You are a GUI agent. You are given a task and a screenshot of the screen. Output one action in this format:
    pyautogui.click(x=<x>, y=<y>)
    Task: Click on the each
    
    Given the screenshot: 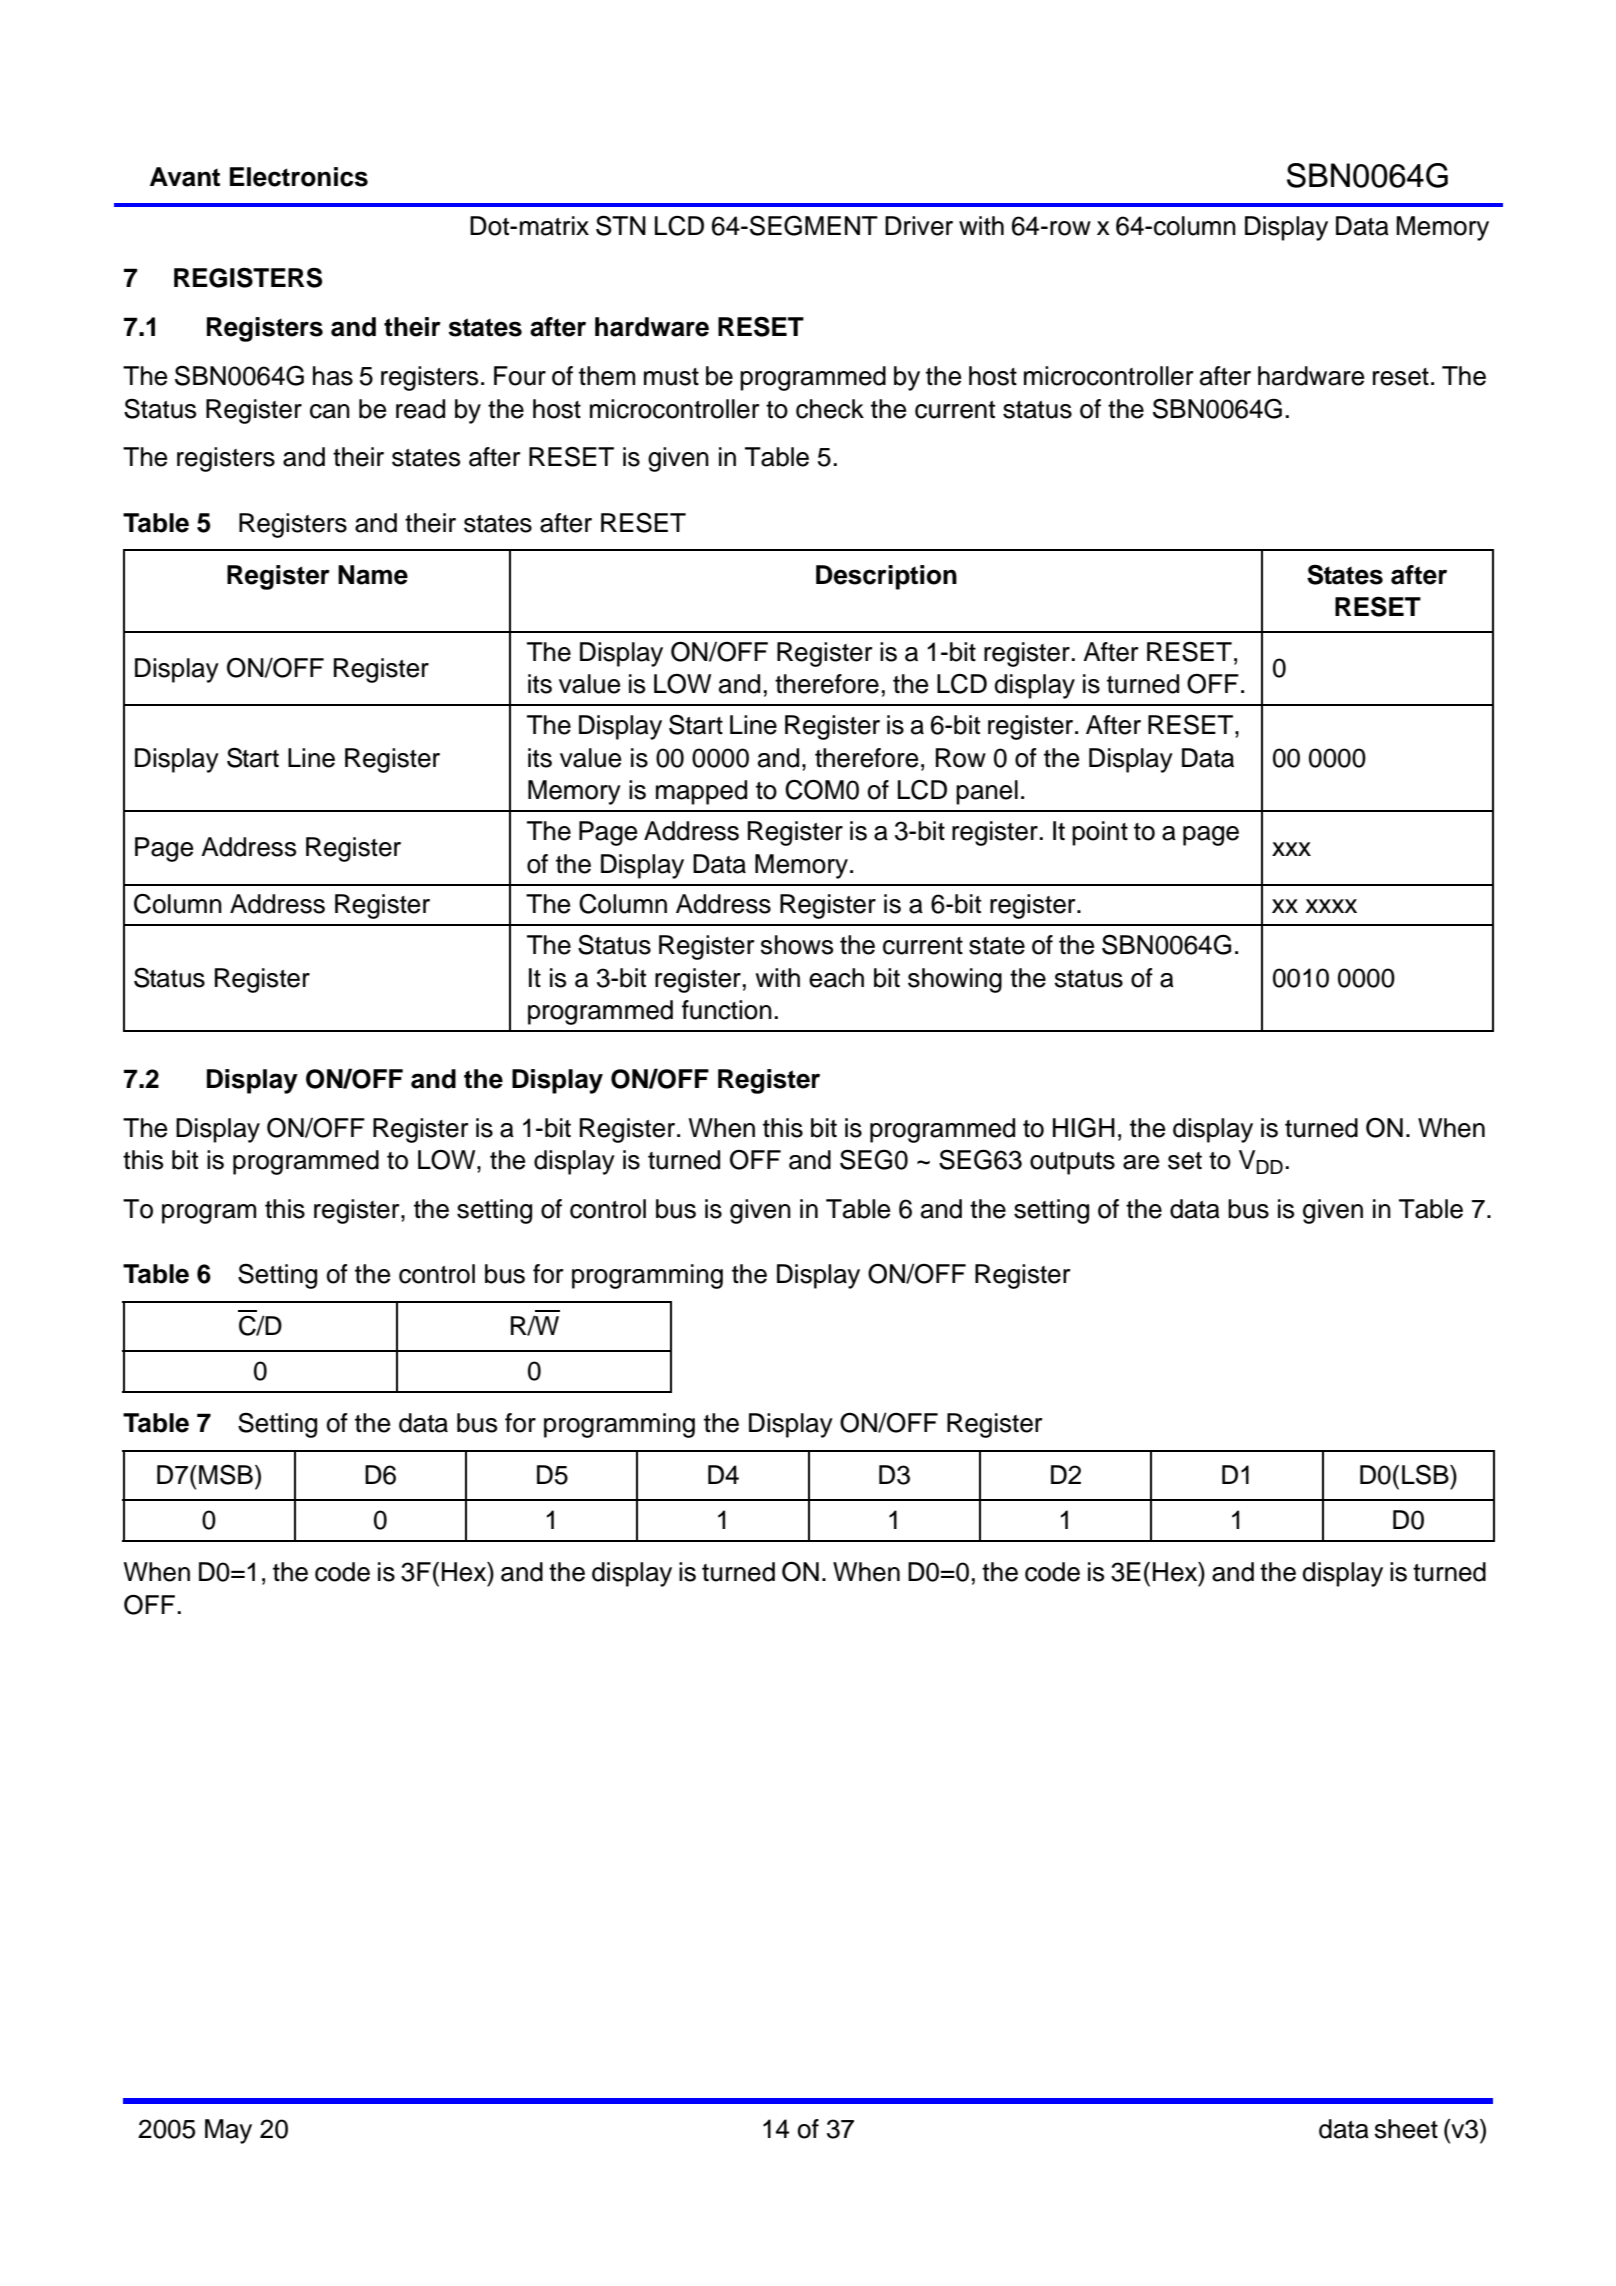 What is the action you would take?
    pyautogui.click(x=836, y=978)
